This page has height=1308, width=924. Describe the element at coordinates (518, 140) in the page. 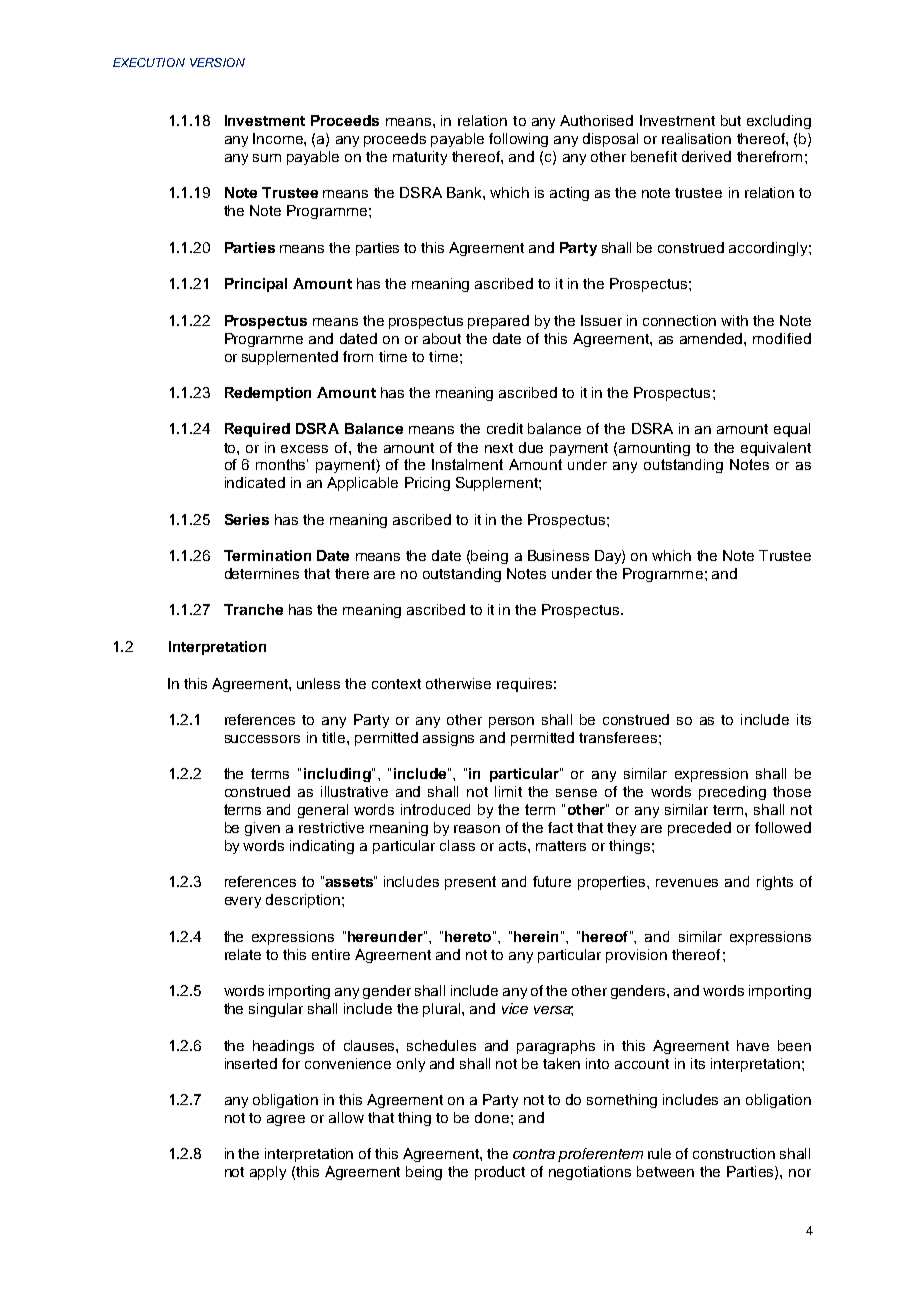

I see `following` at that location.
